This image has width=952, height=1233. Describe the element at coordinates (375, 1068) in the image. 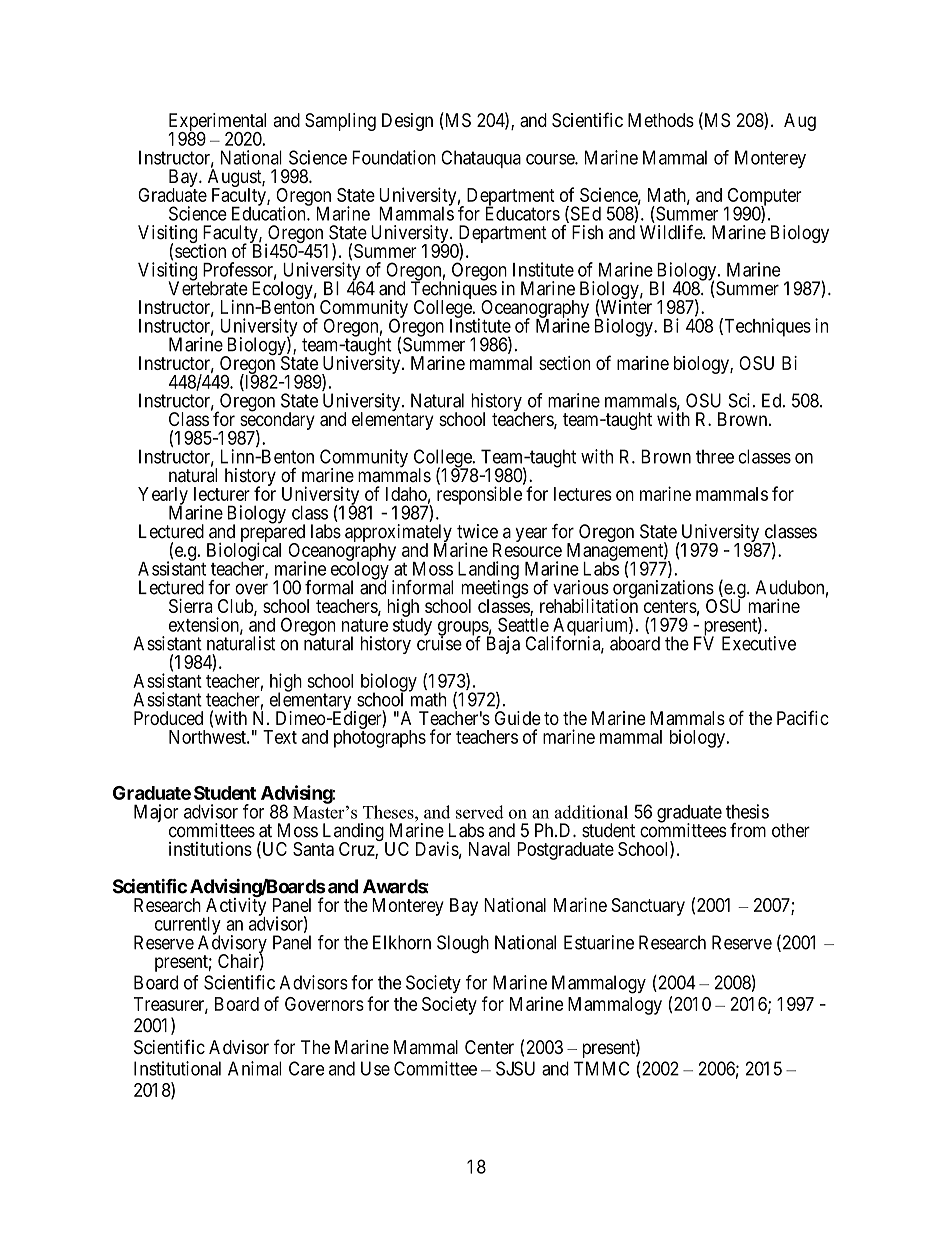

I see `Use` at that location.
